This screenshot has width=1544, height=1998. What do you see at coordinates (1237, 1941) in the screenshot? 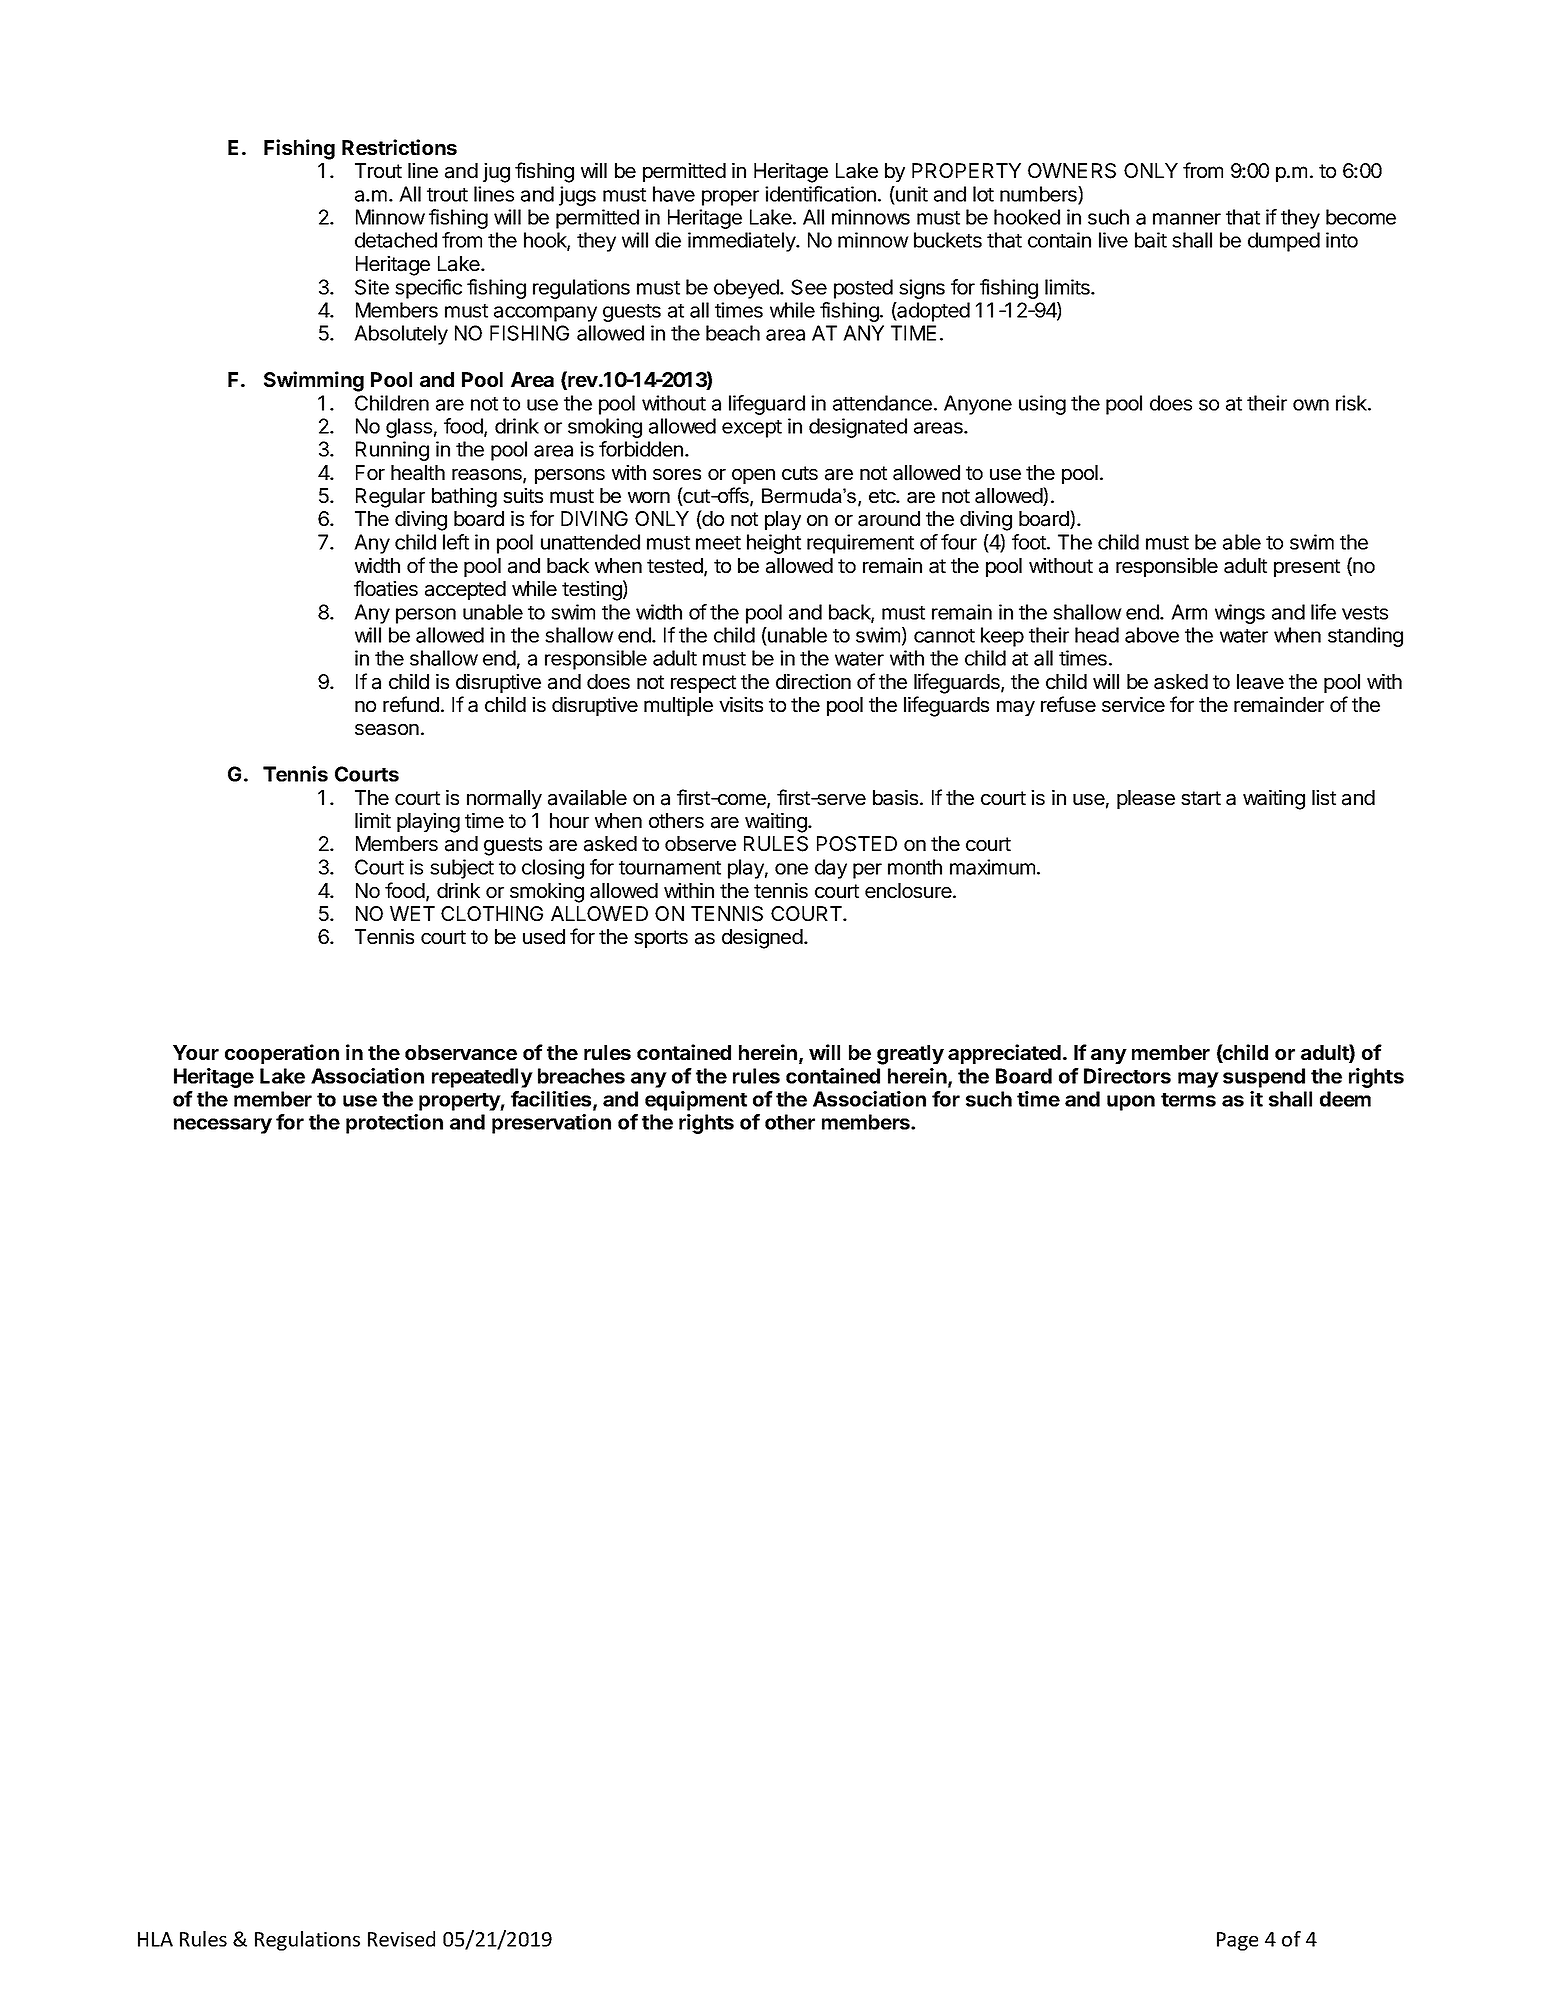
I see `Page` at bounding box center [1237, 1941].
